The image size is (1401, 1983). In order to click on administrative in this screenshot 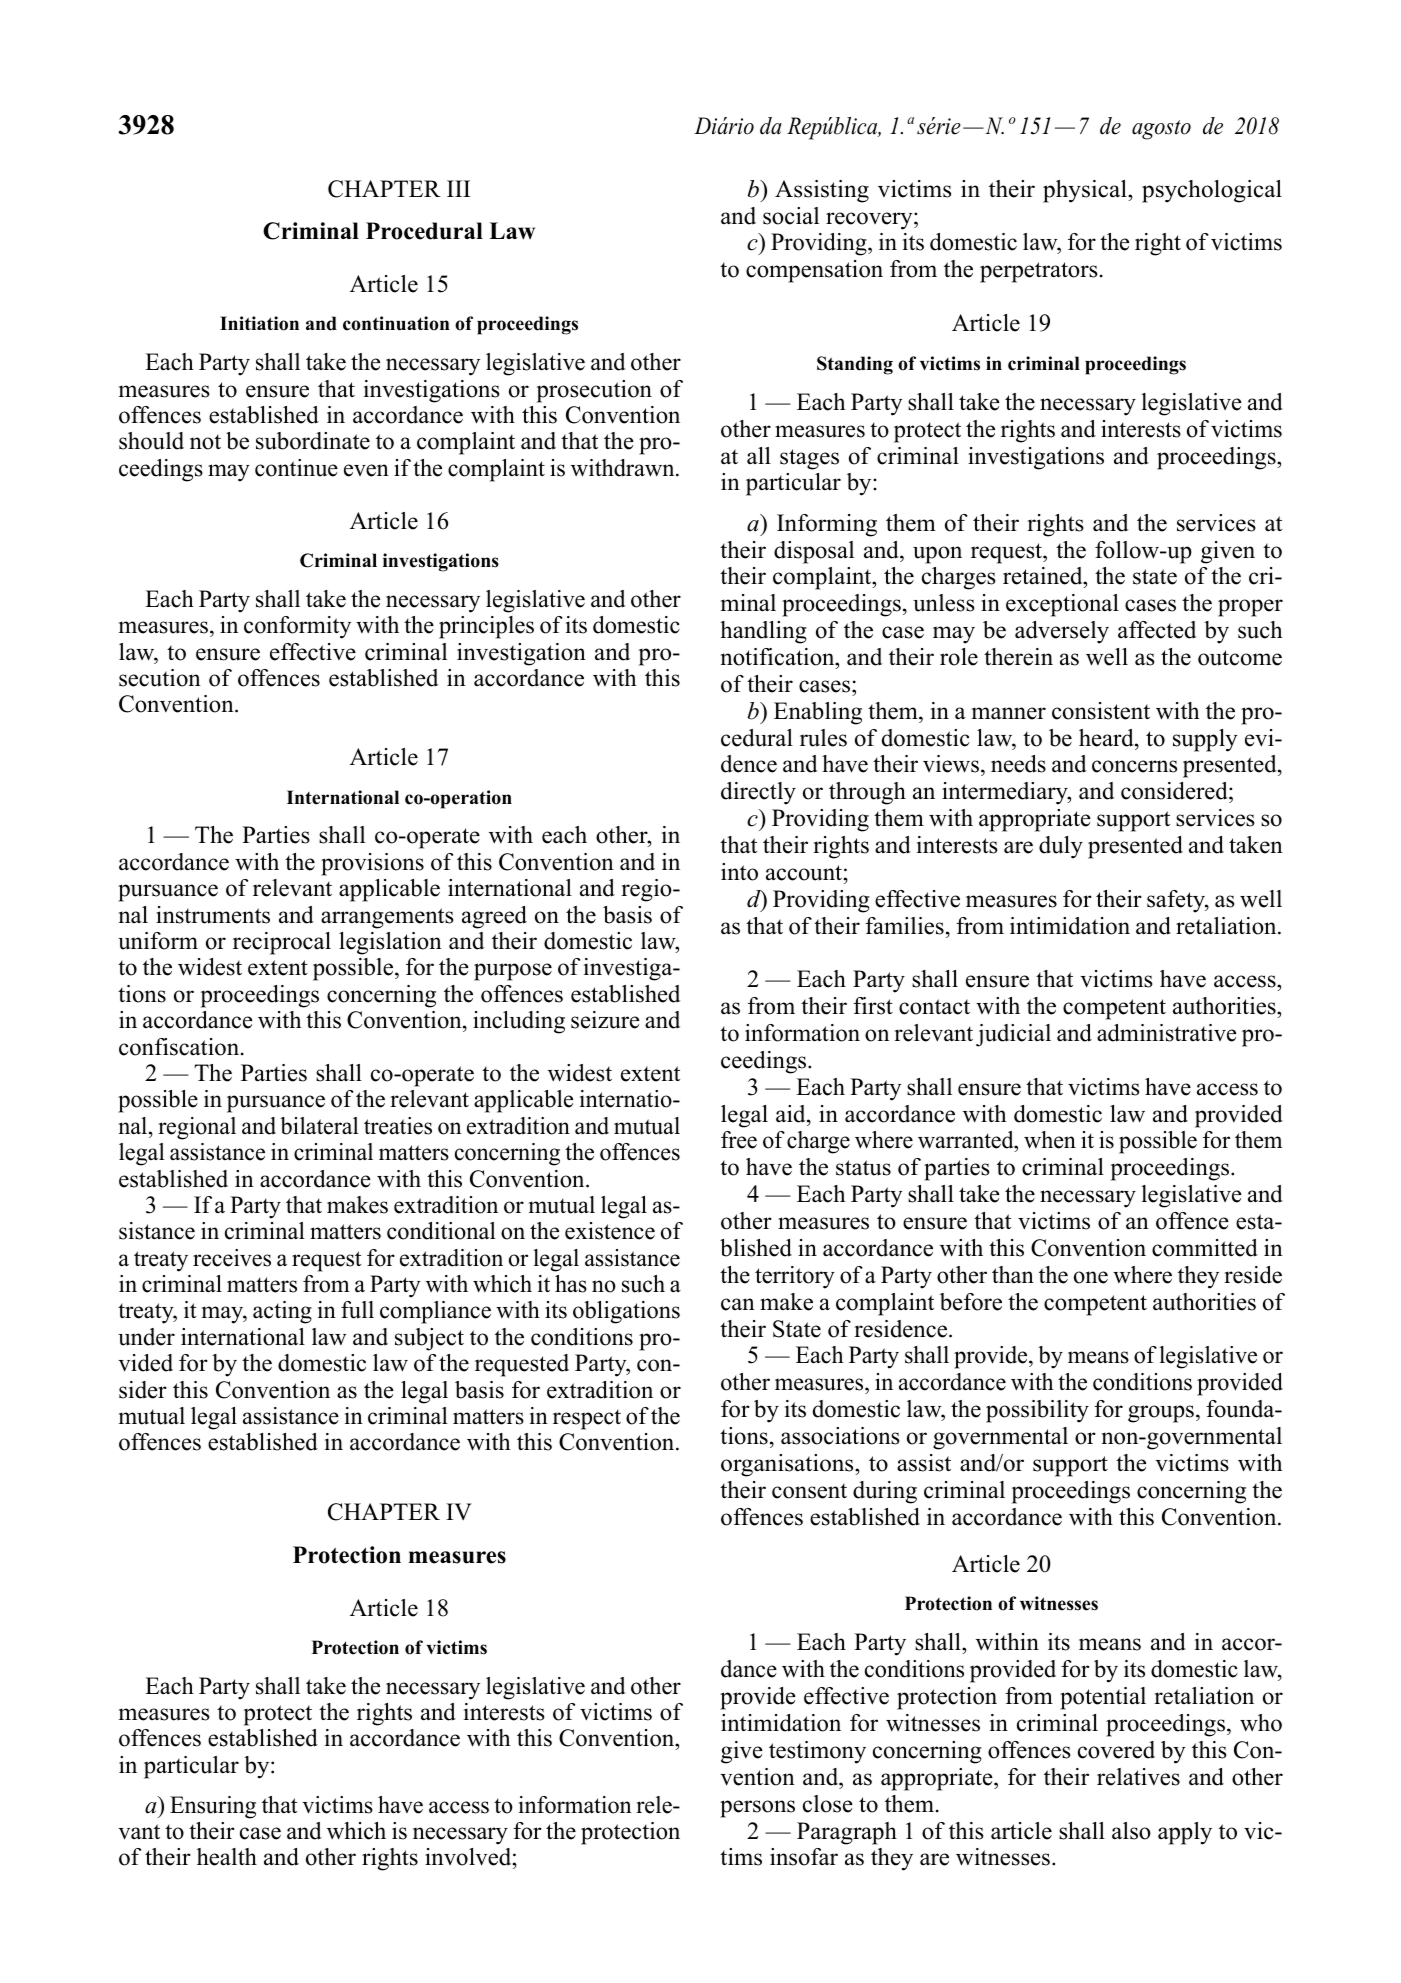, I will do `click(1166, 1033)`.
